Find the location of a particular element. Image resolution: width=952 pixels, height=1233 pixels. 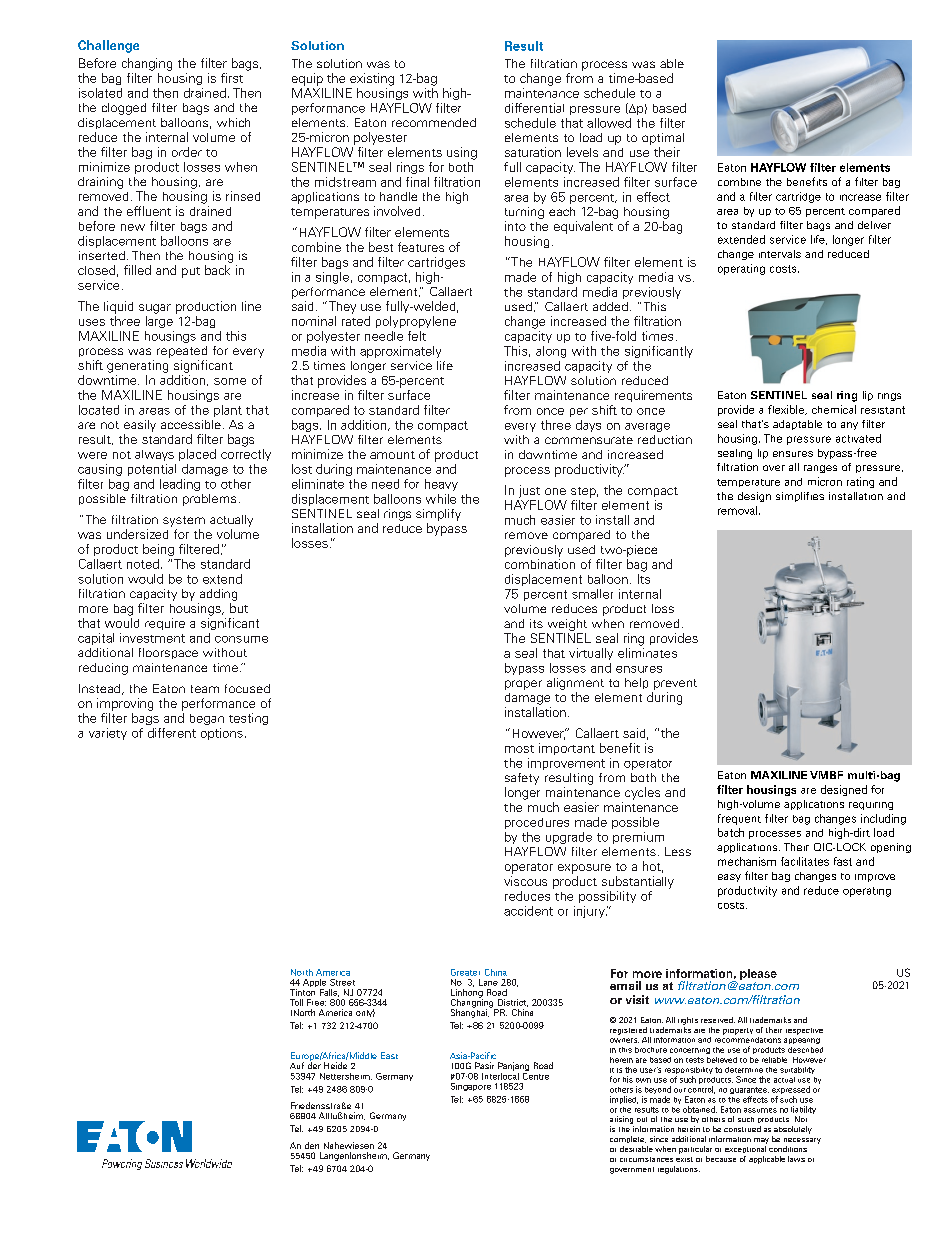

first is located at coordinates (232, 78).
